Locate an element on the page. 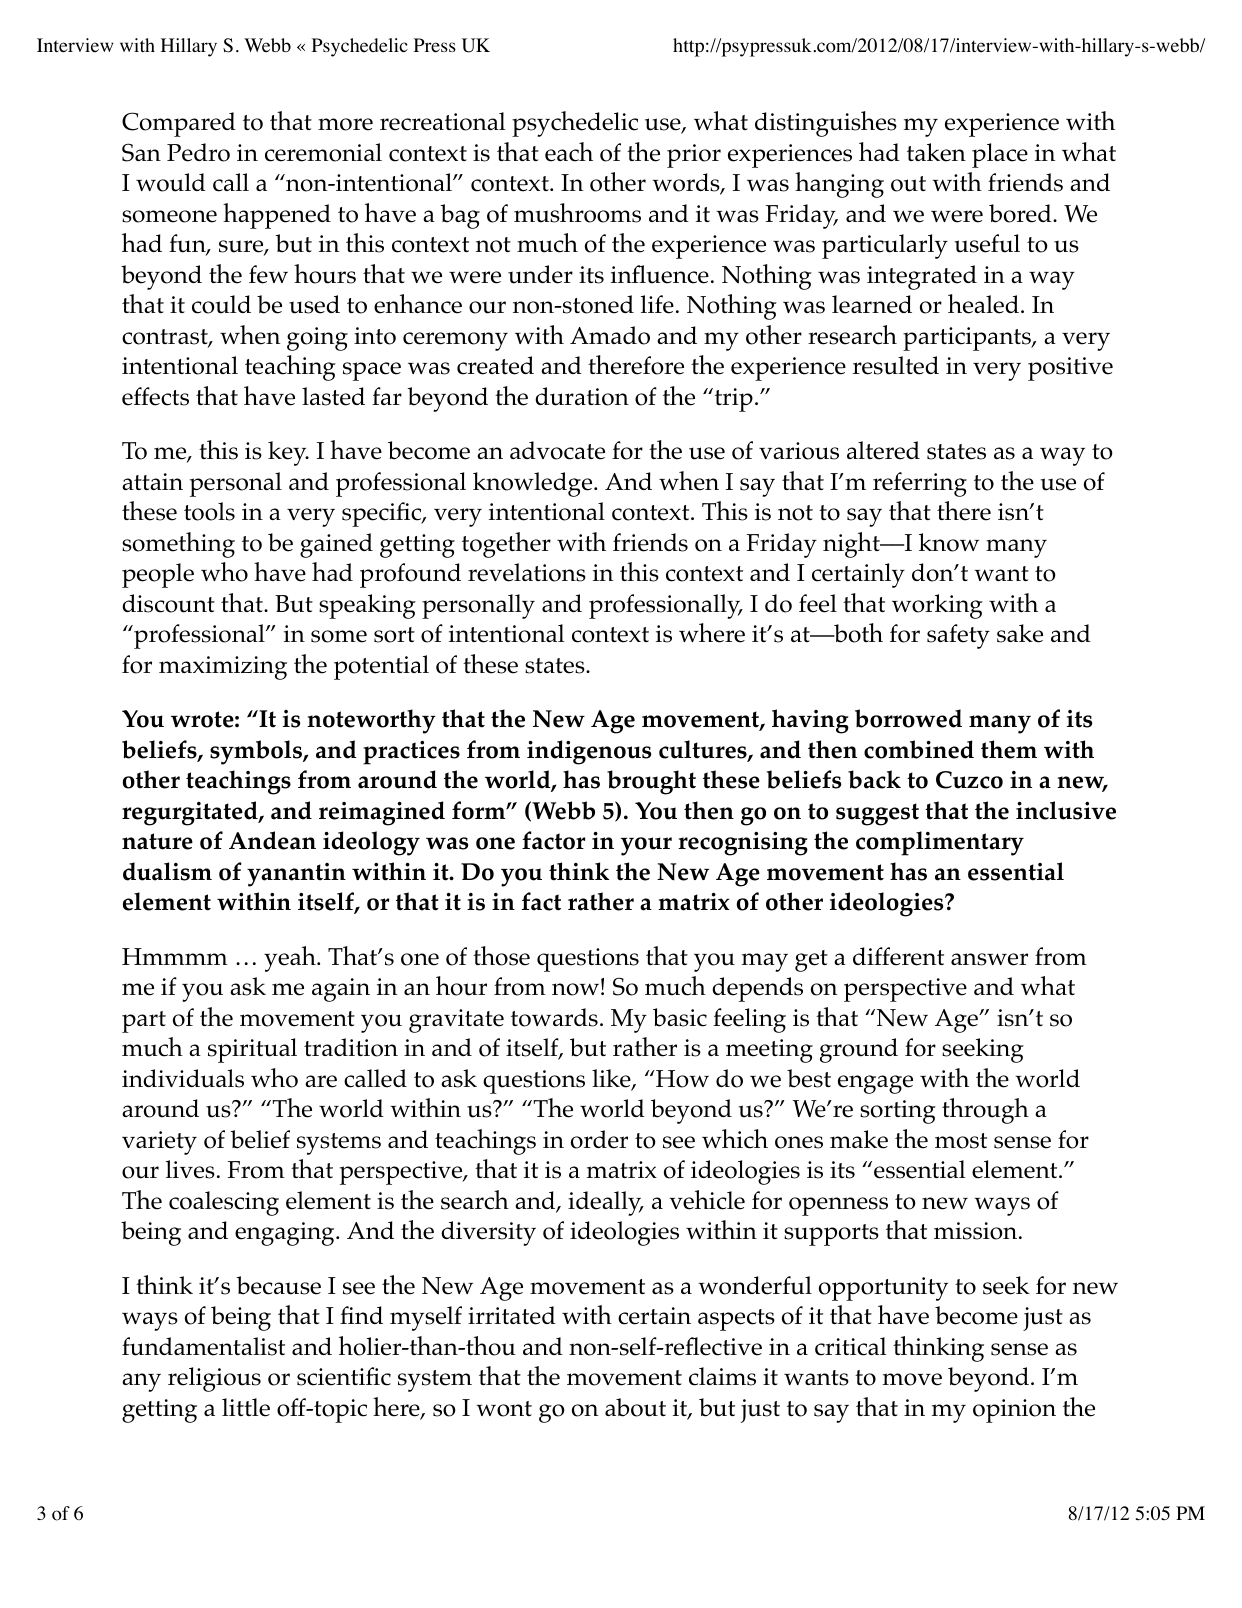 The height and width of the document is (1608, 1242). prior is located at coordinates (694, 156).
